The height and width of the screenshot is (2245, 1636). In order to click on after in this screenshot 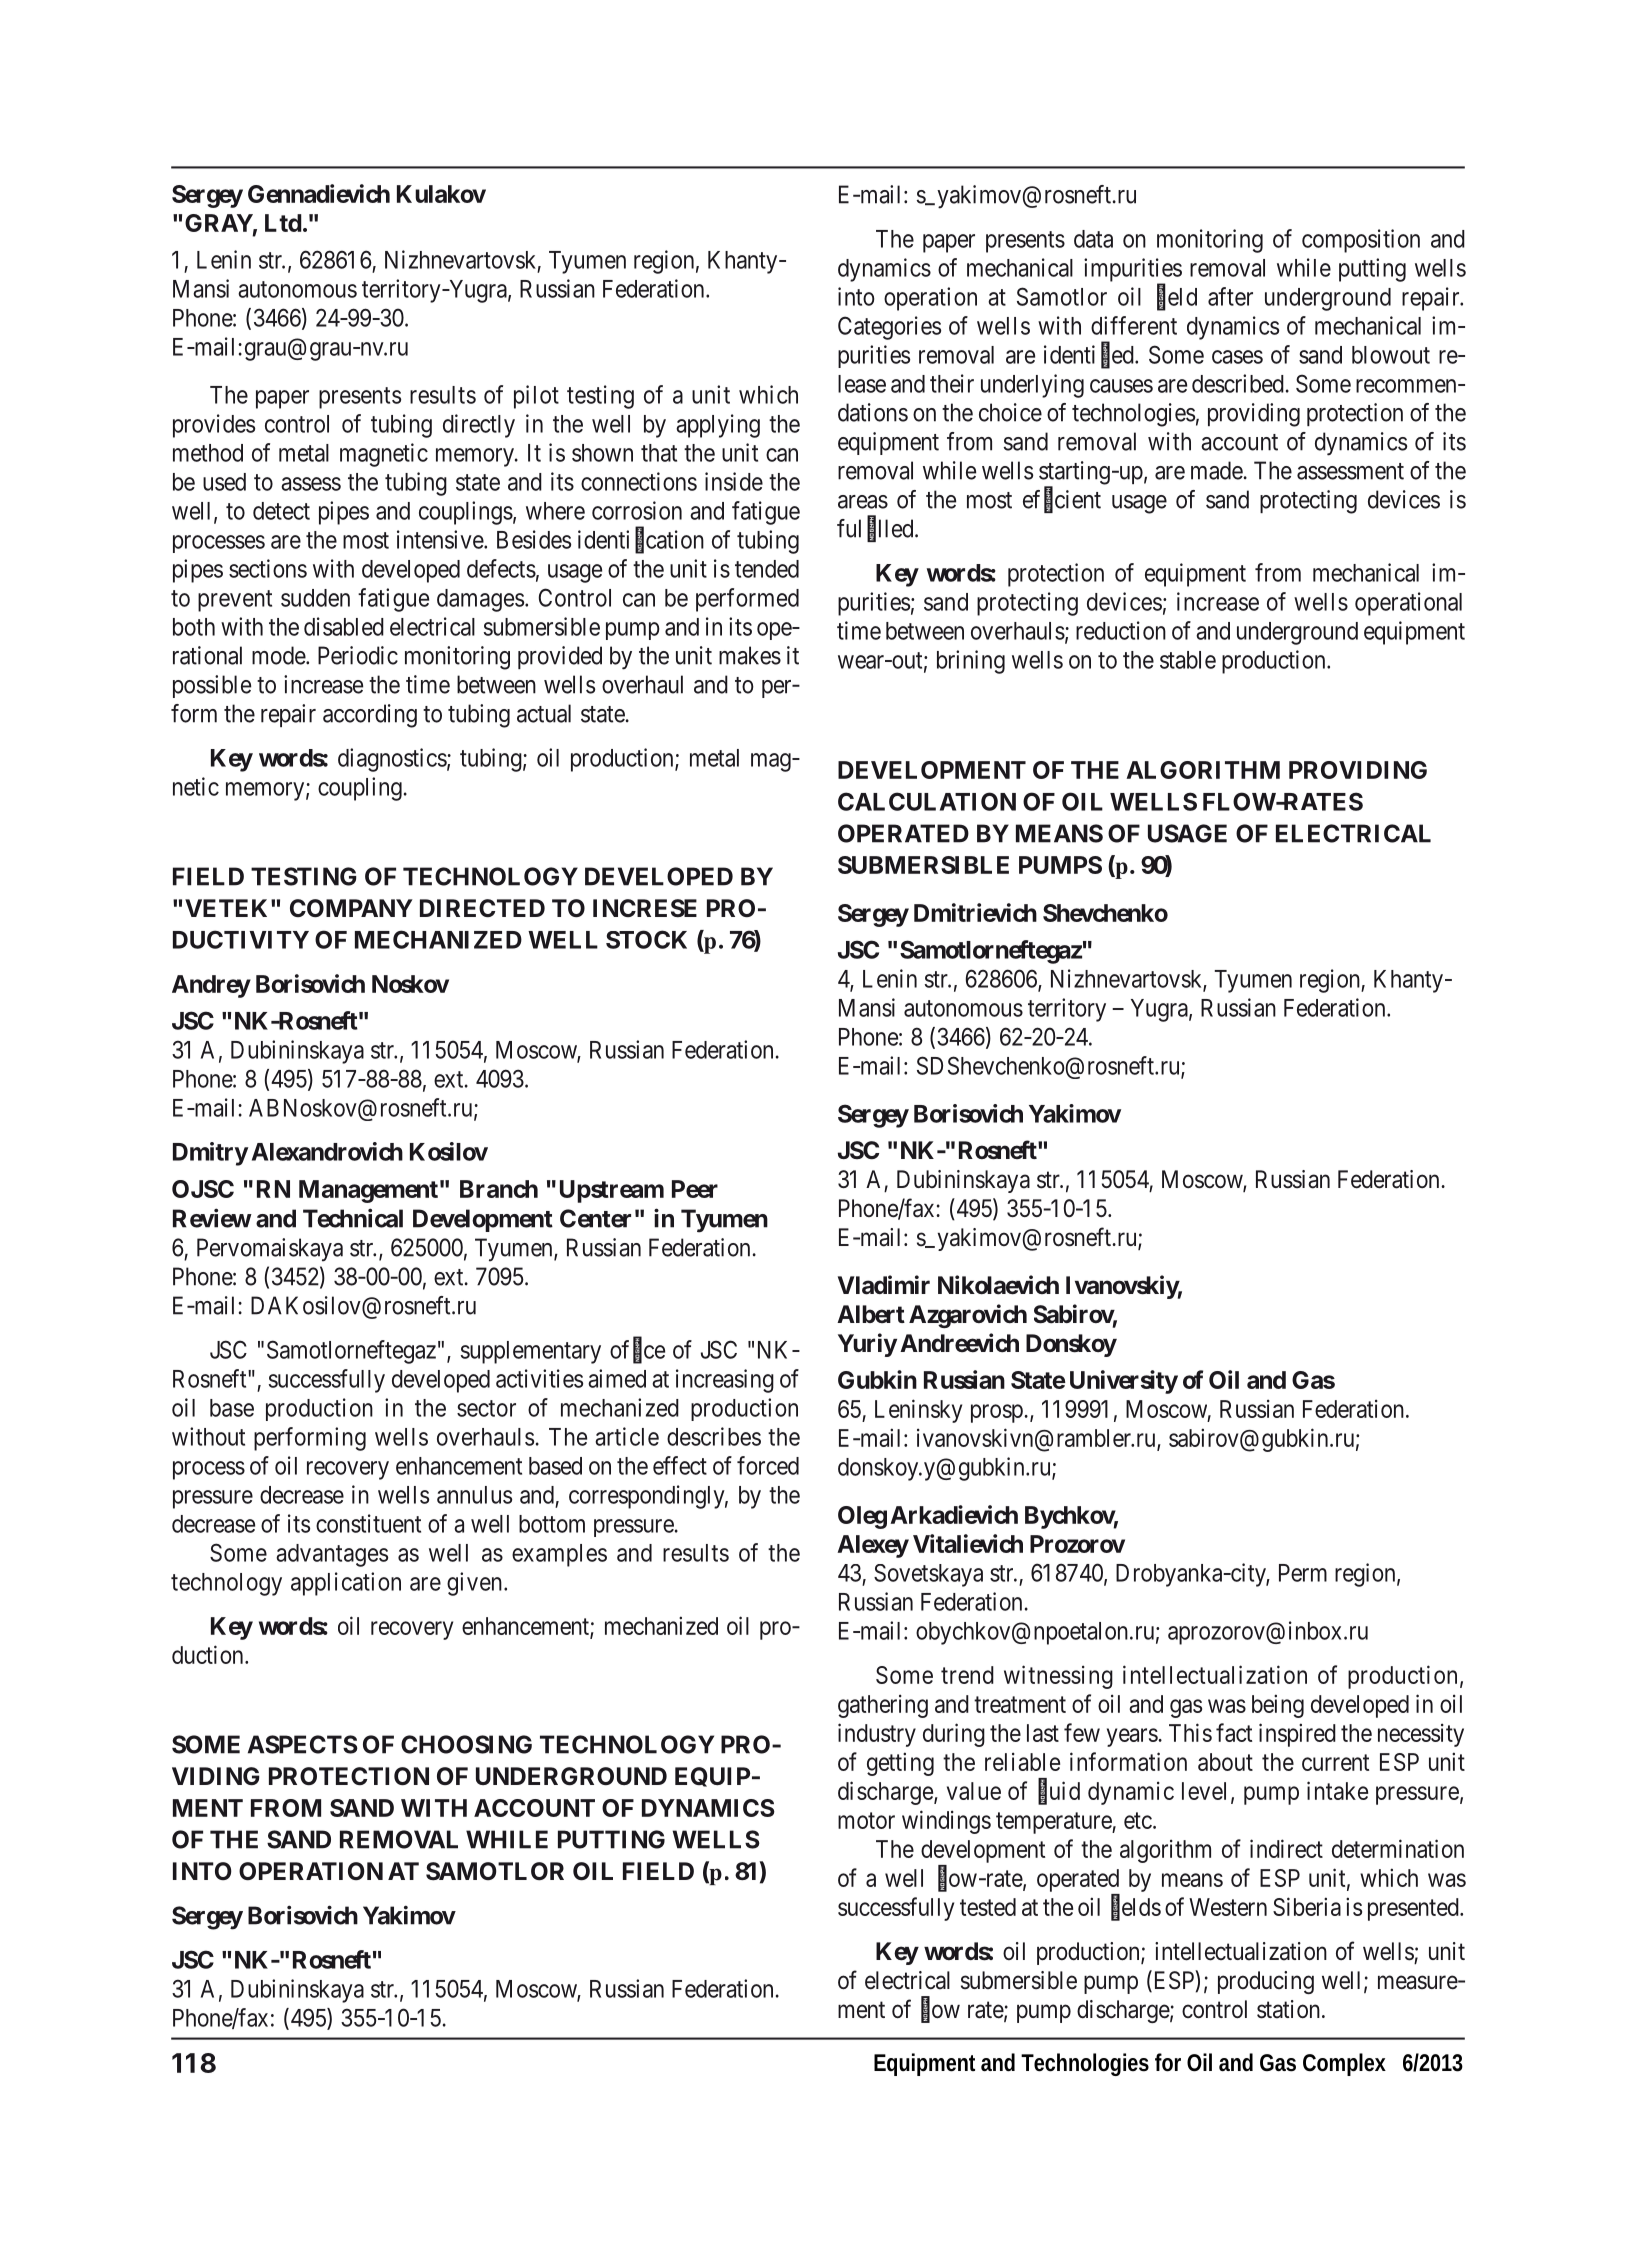, I will do `click(1230, 296)`.
